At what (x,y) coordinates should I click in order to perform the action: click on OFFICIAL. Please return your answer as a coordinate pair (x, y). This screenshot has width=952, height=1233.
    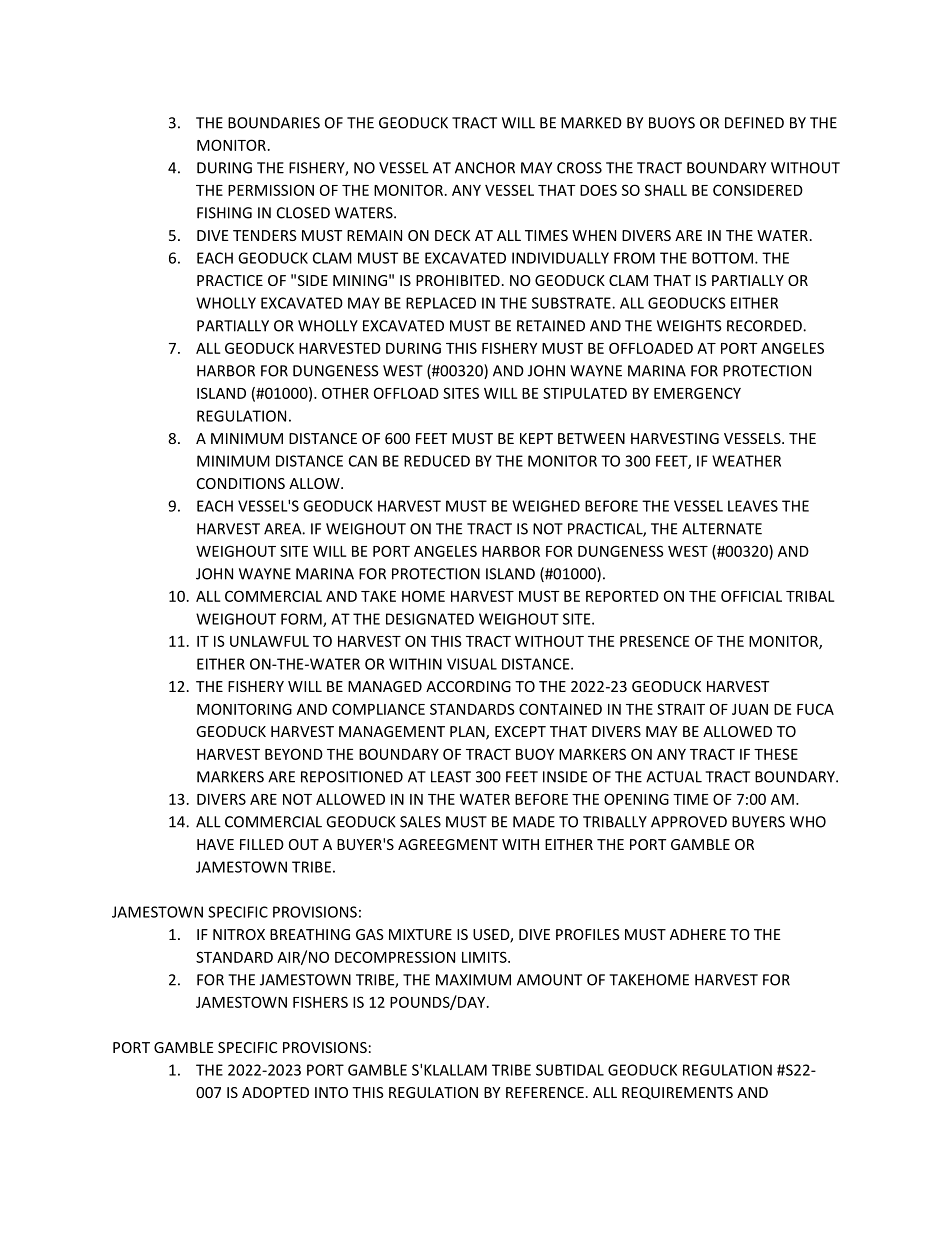
    Looking at the image, I should click on (751, 596).
